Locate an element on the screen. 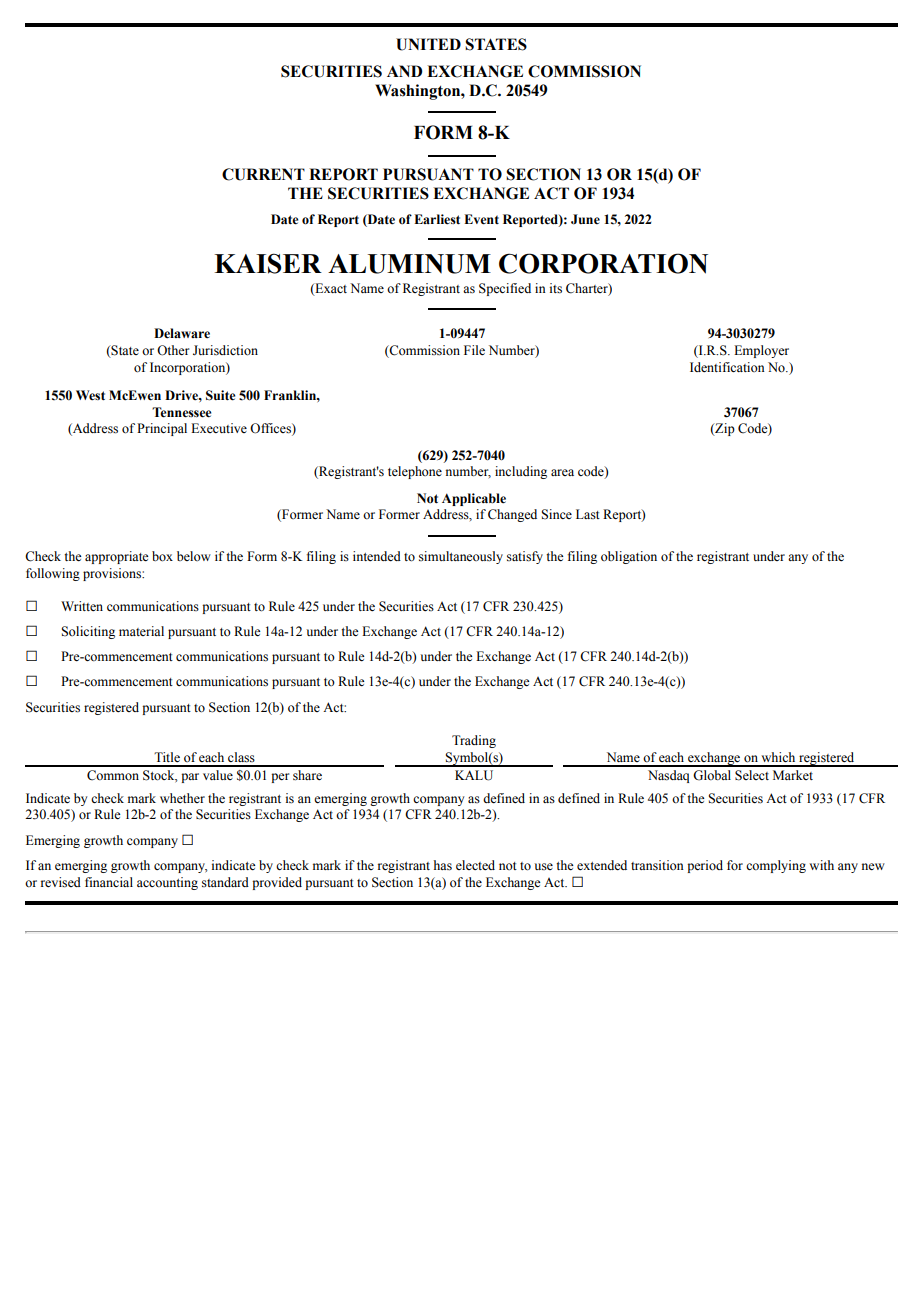  Employer is located at coordinates (761, 351).
